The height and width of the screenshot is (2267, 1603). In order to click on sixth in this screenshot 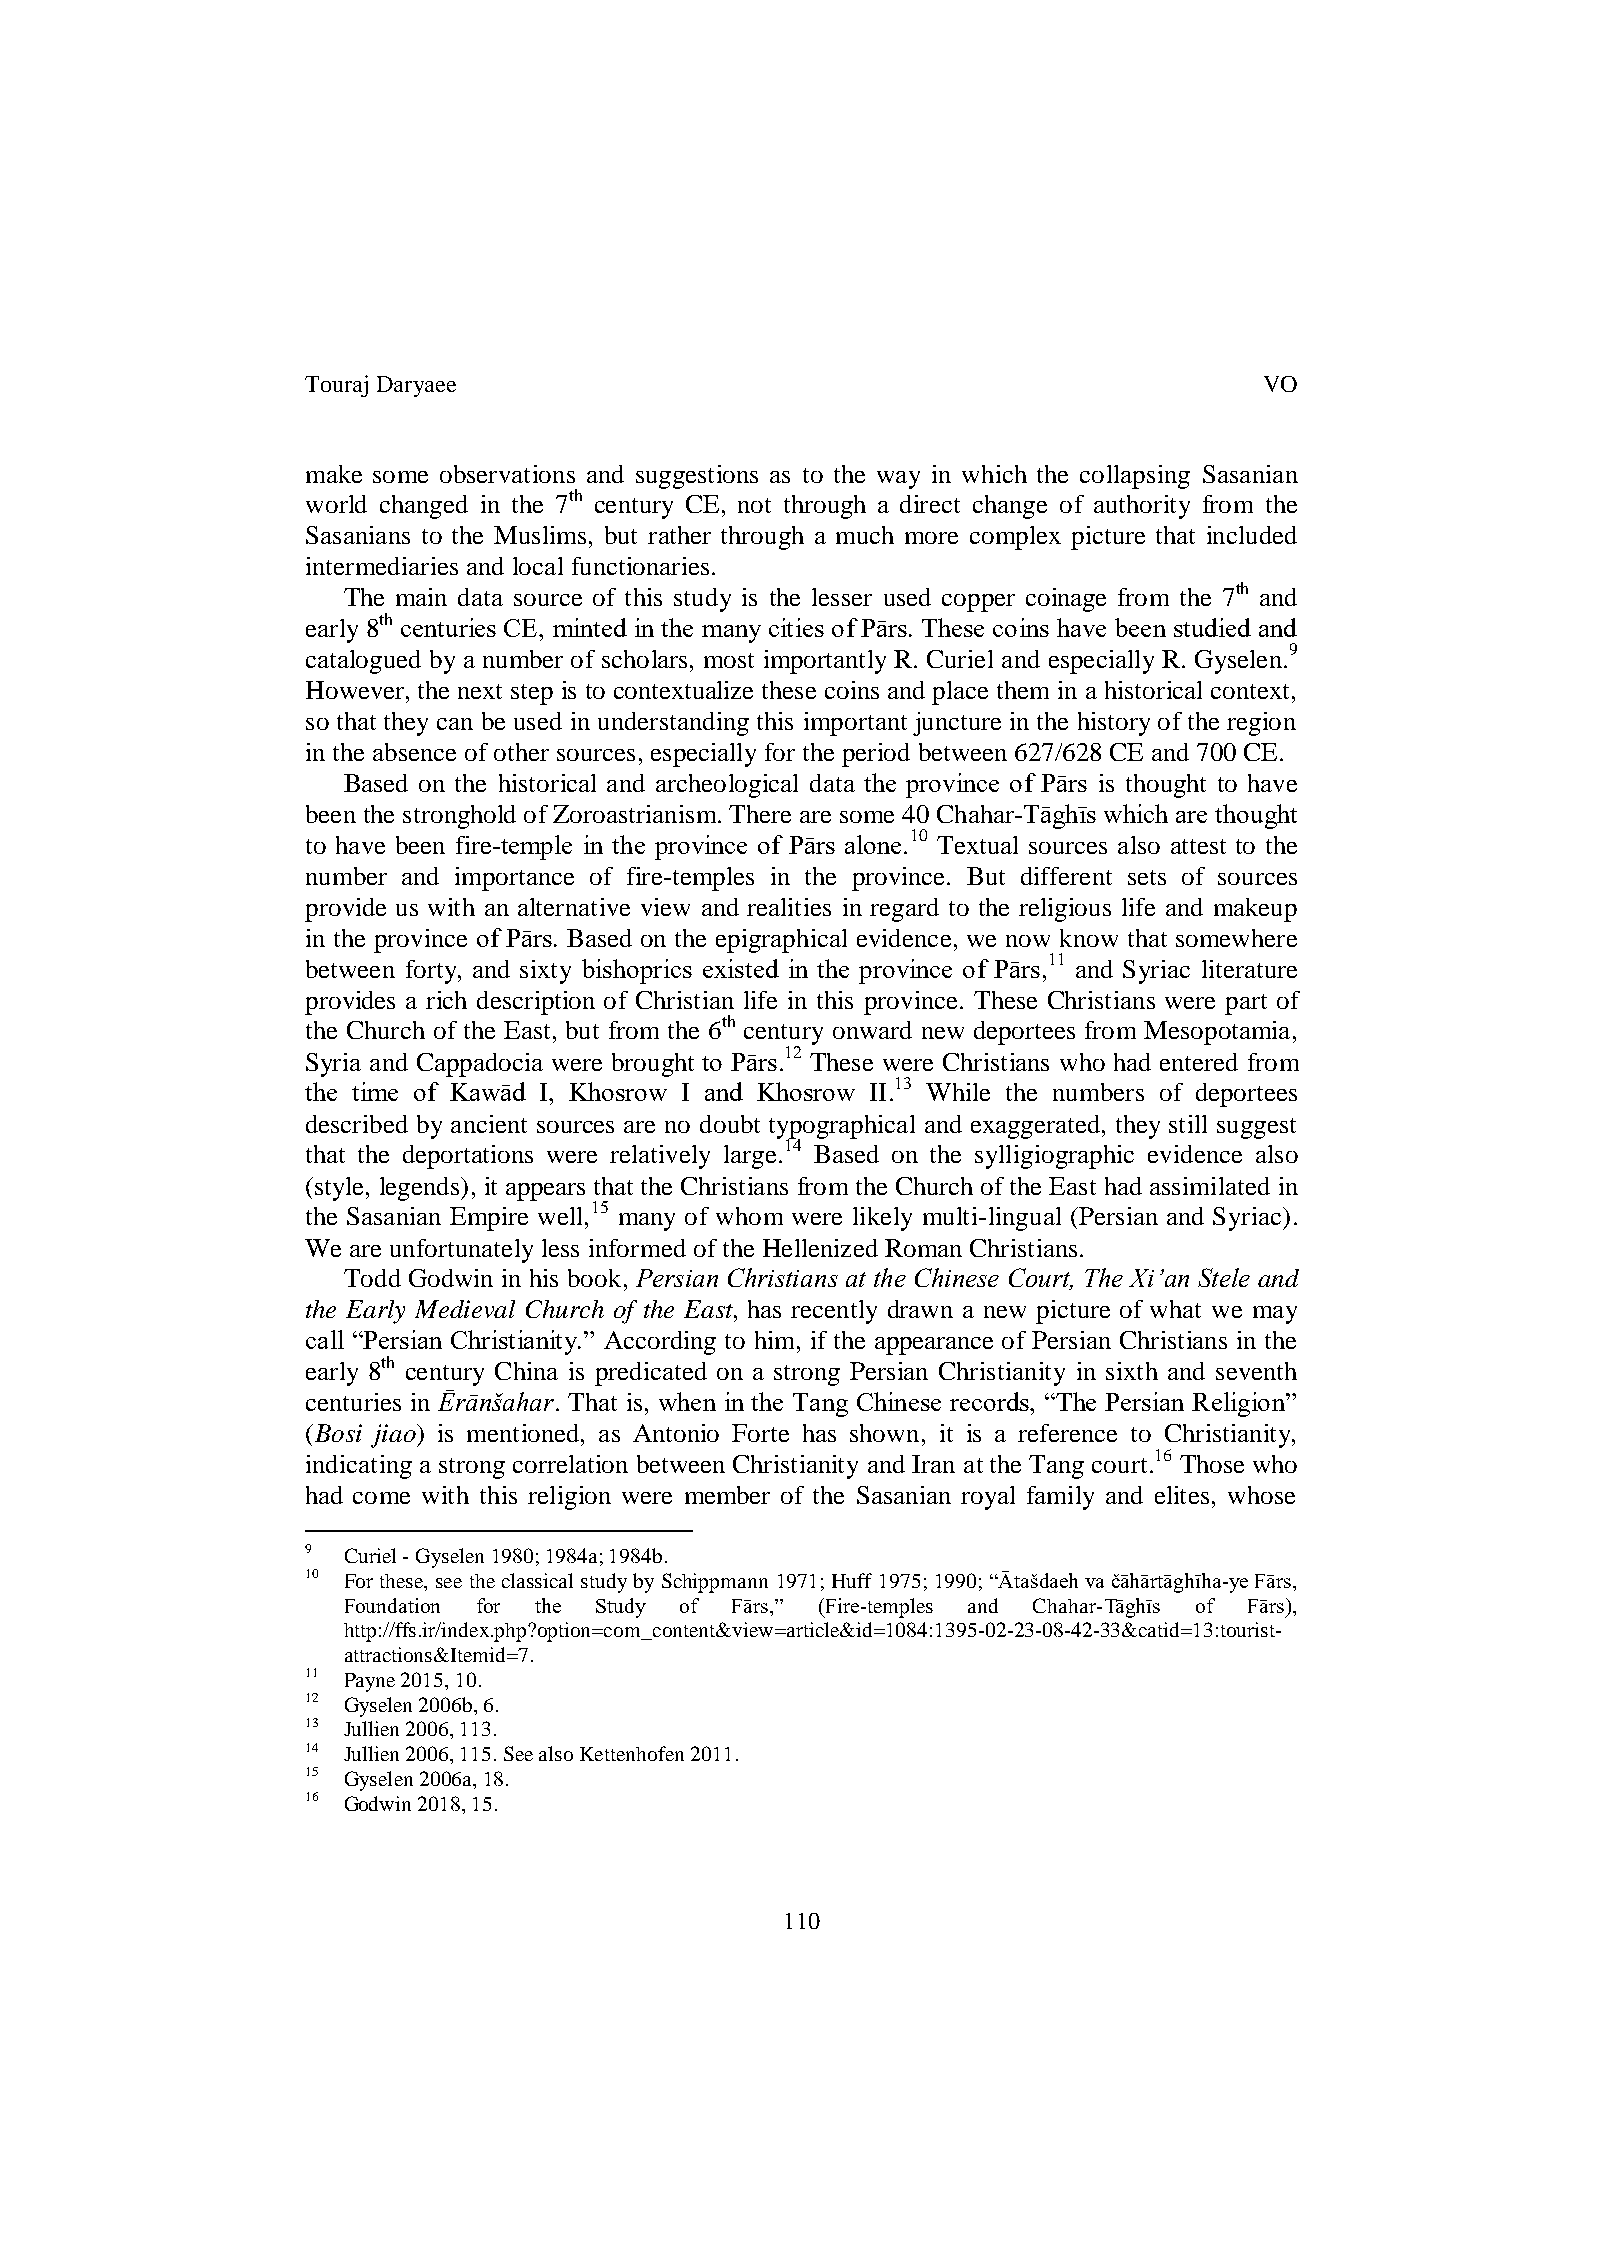, I will do `click(1132, 1371)`.
